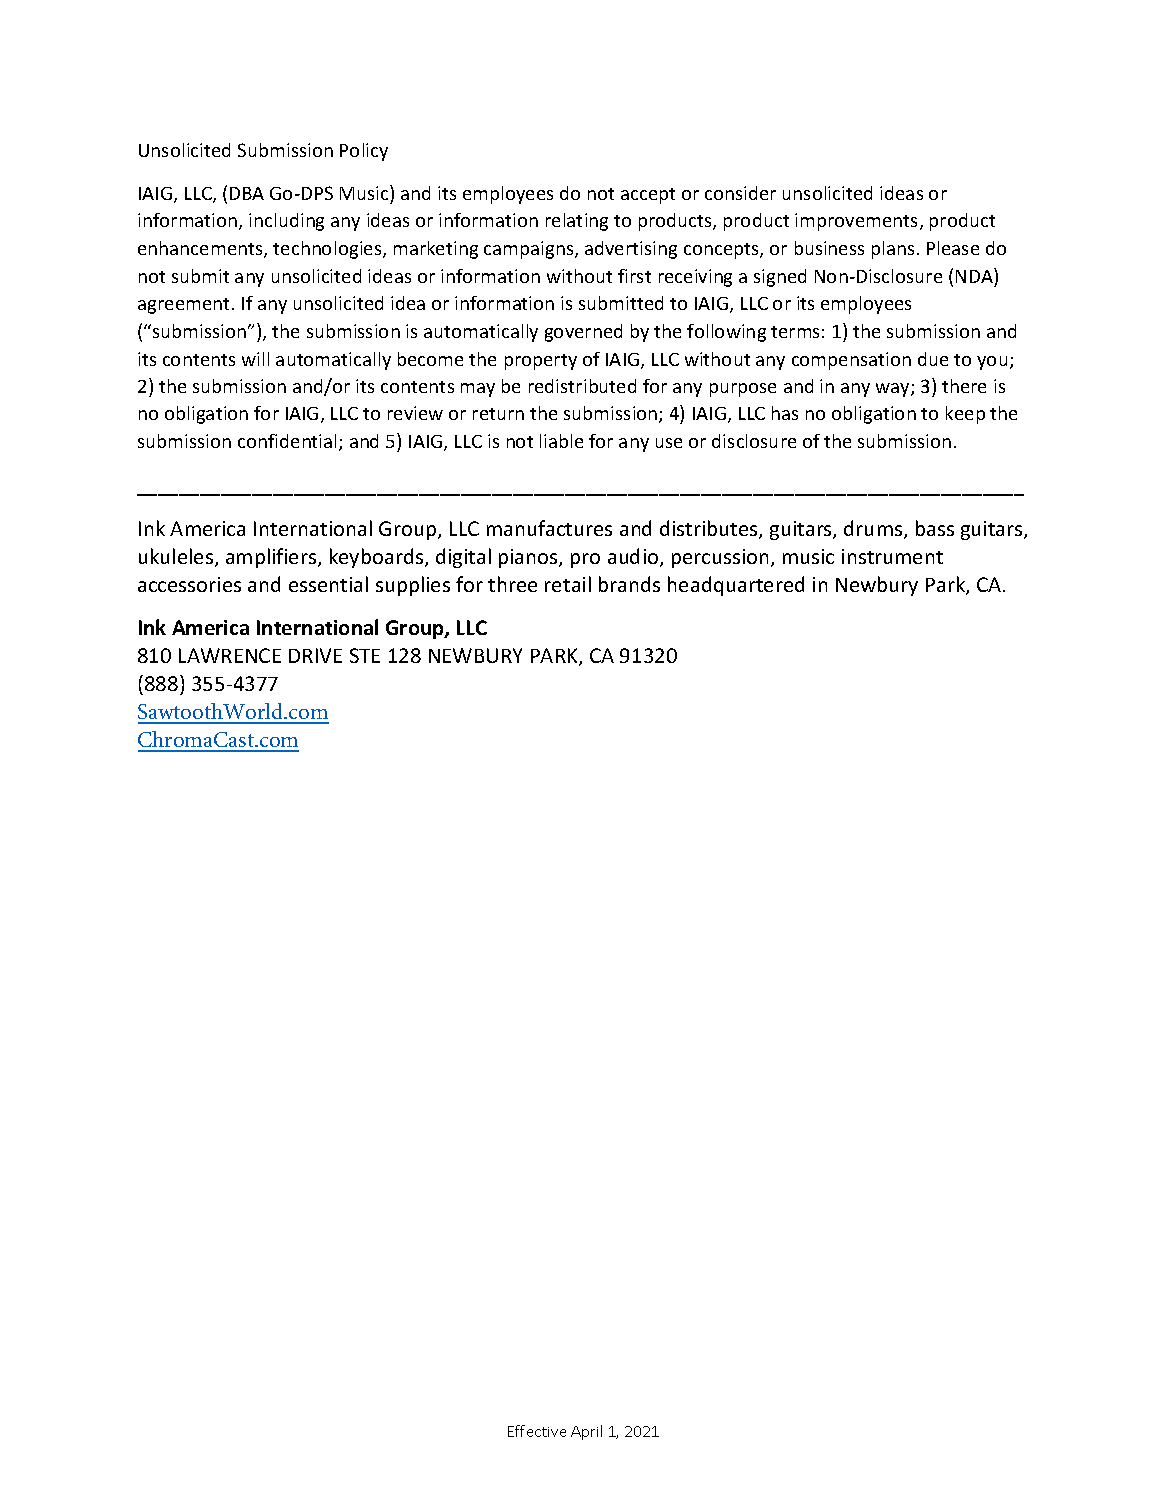 The width and height of the screenshot is (1167, 1511). What do you see at coordinates (577, 222) in the screenshot?
I see `relating` at bounding box center [577, 222].
